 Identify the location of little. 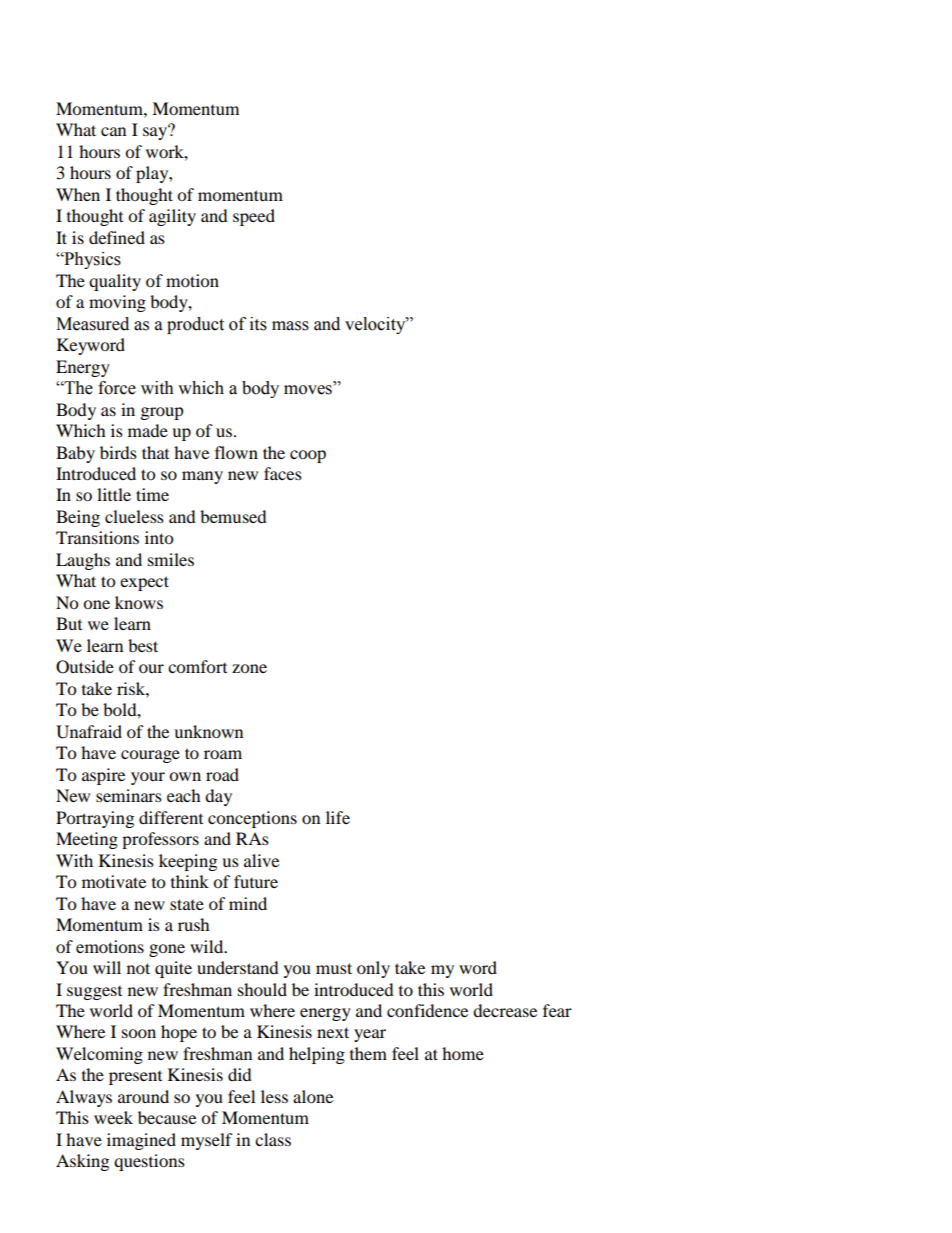
(114, 494).
